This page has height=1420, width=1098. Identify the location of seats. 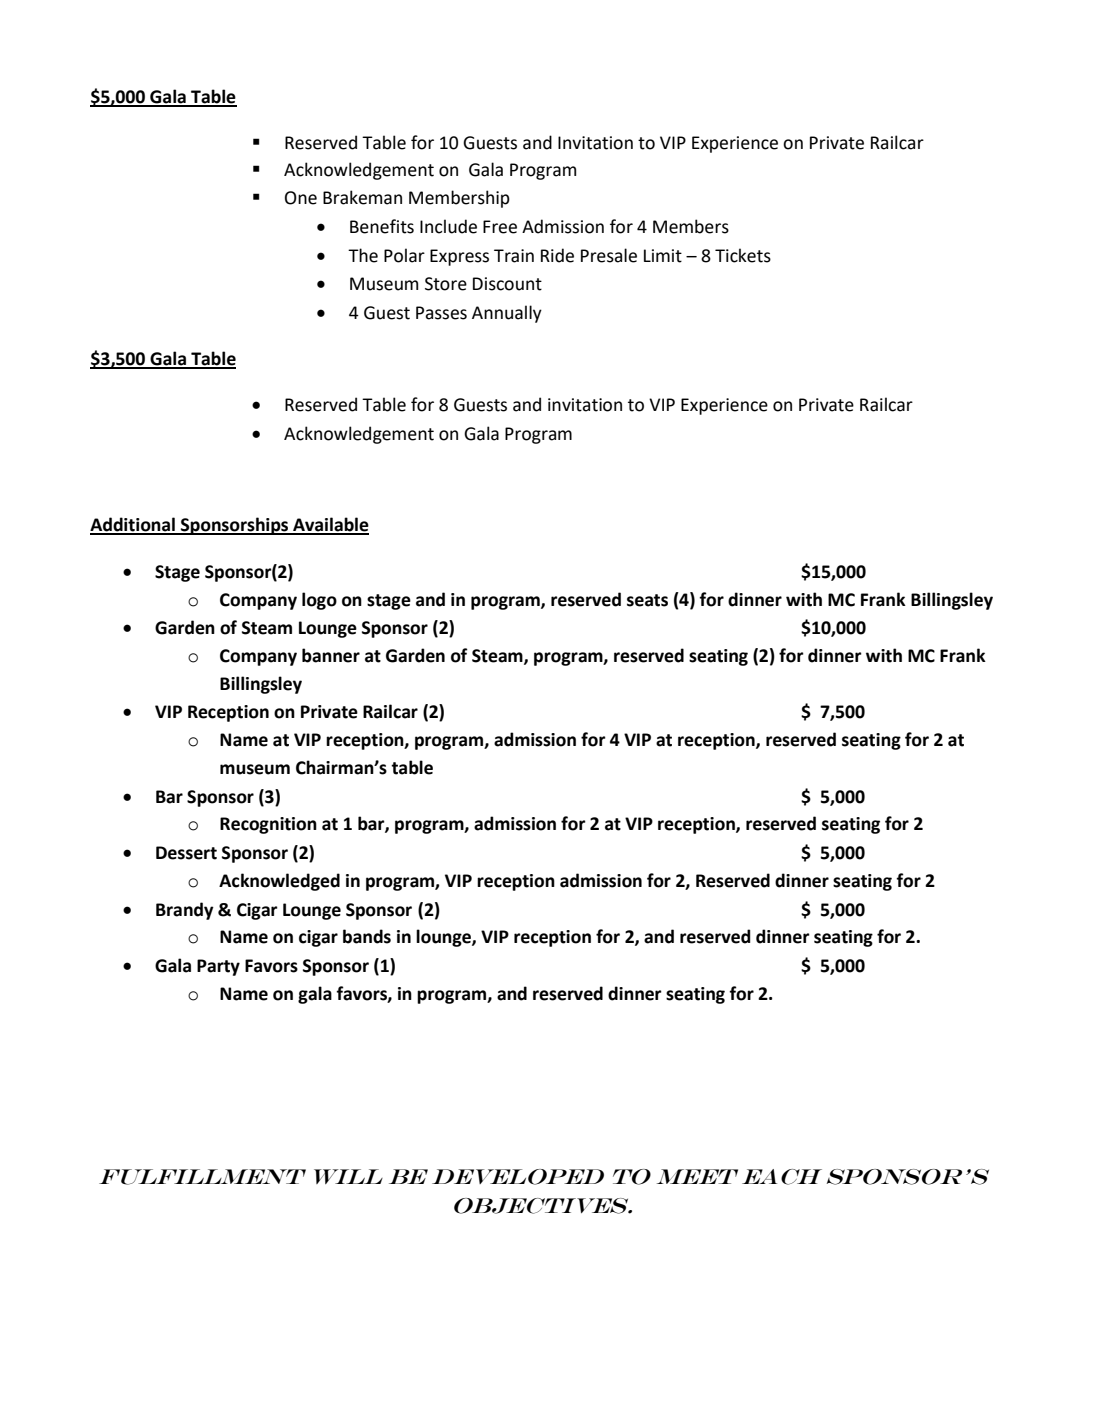
(647, 600).
